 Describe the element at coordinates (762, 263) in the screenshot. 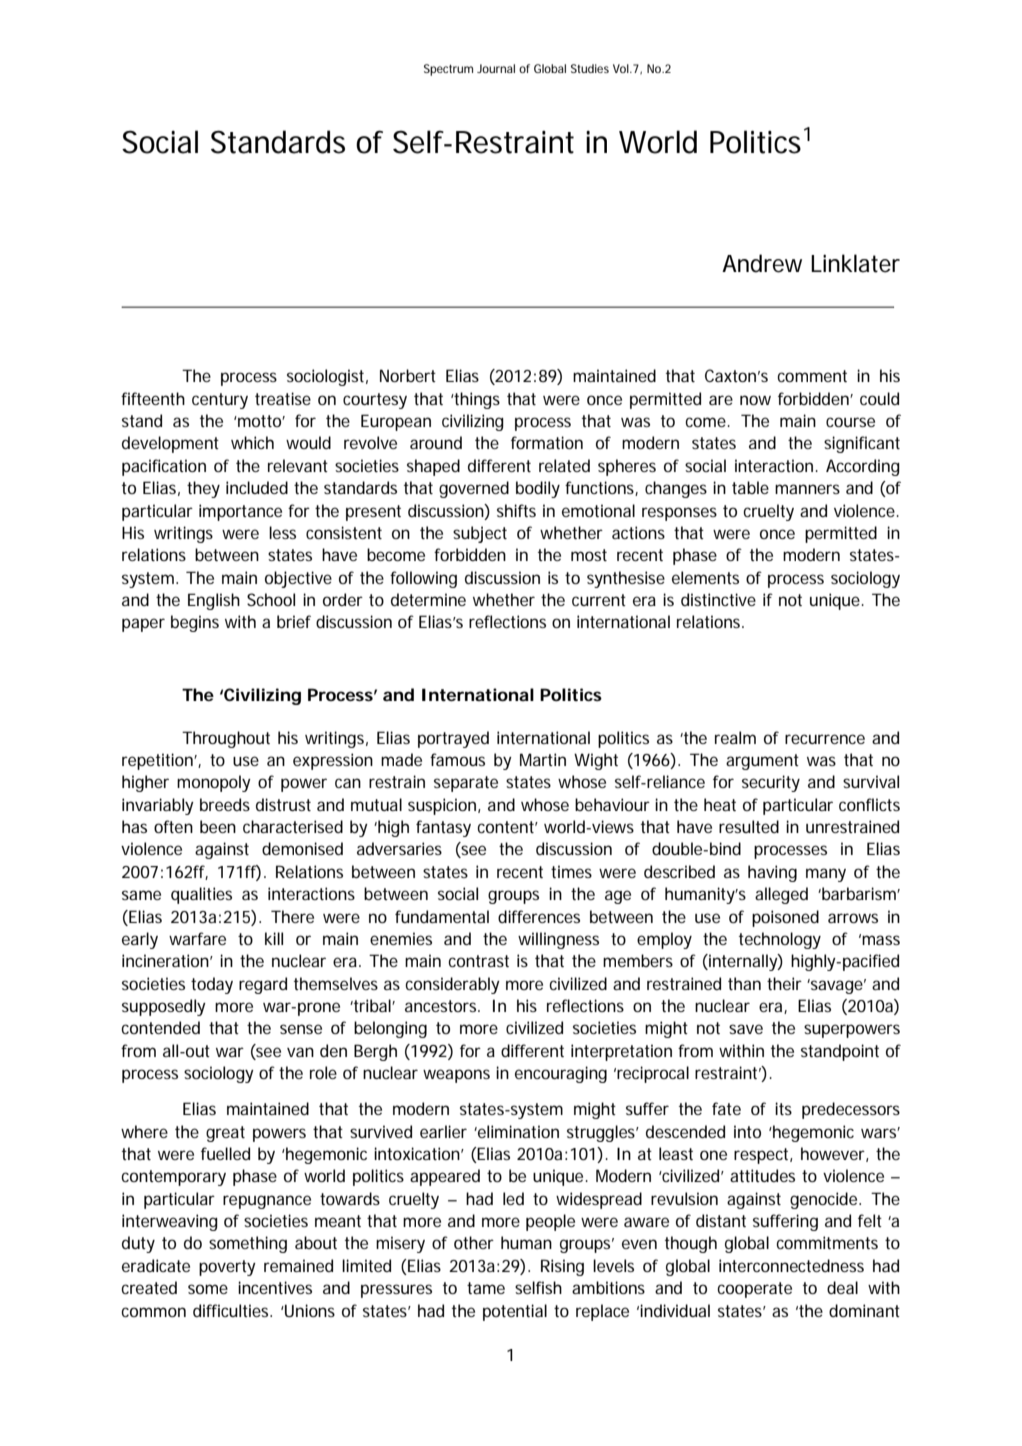

I see `Andrew` at that location.
